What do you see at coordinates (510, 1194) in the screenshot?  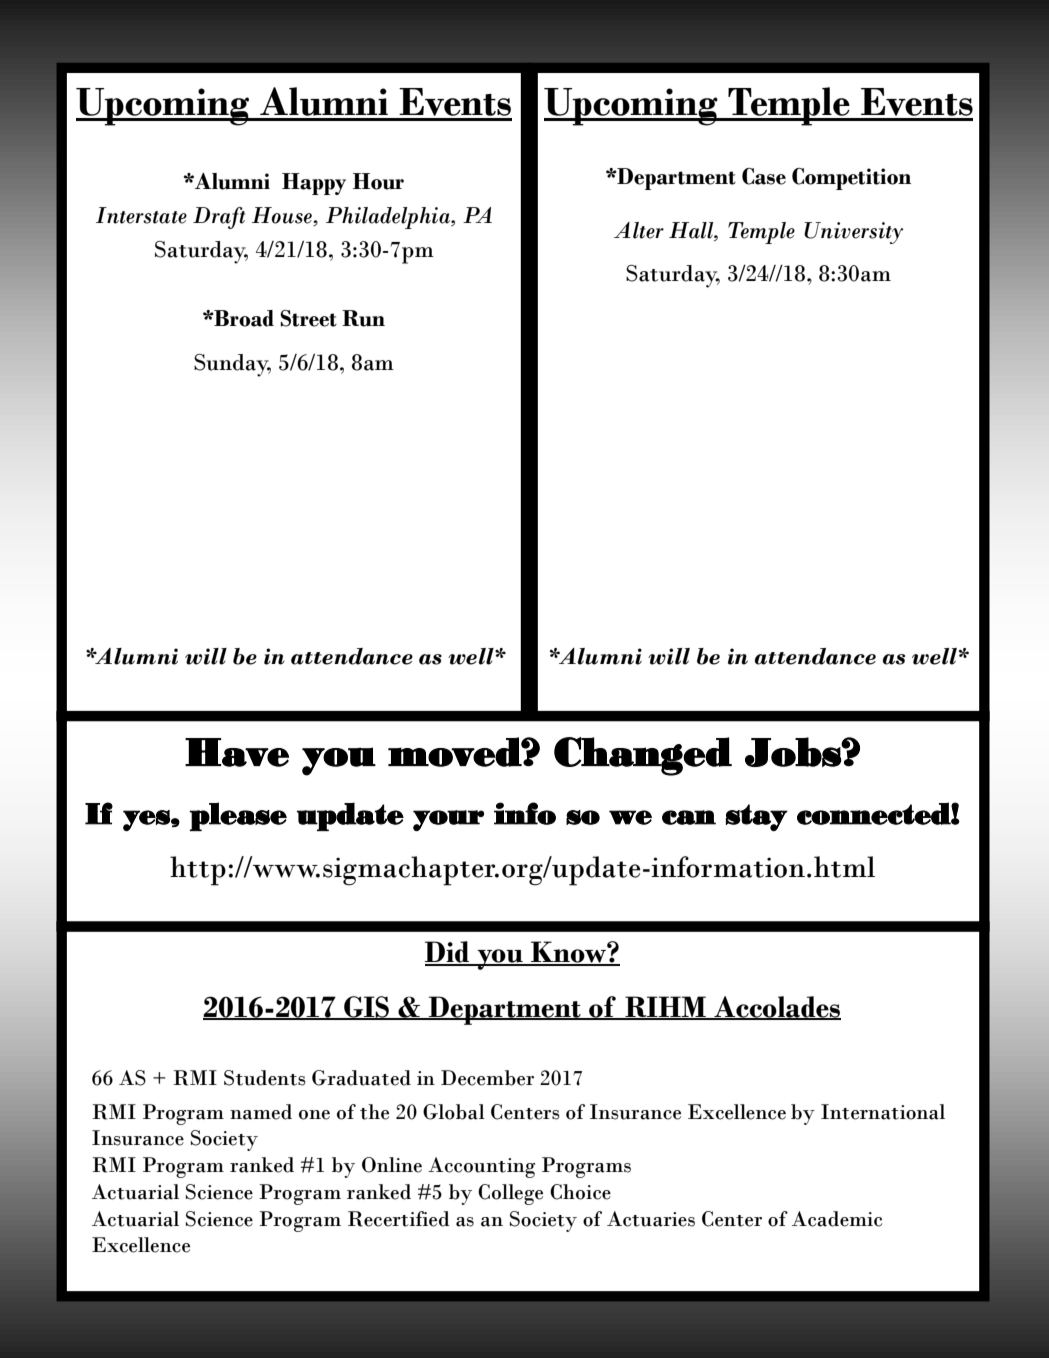 I see `College` at bounding box center [510, 1194].
